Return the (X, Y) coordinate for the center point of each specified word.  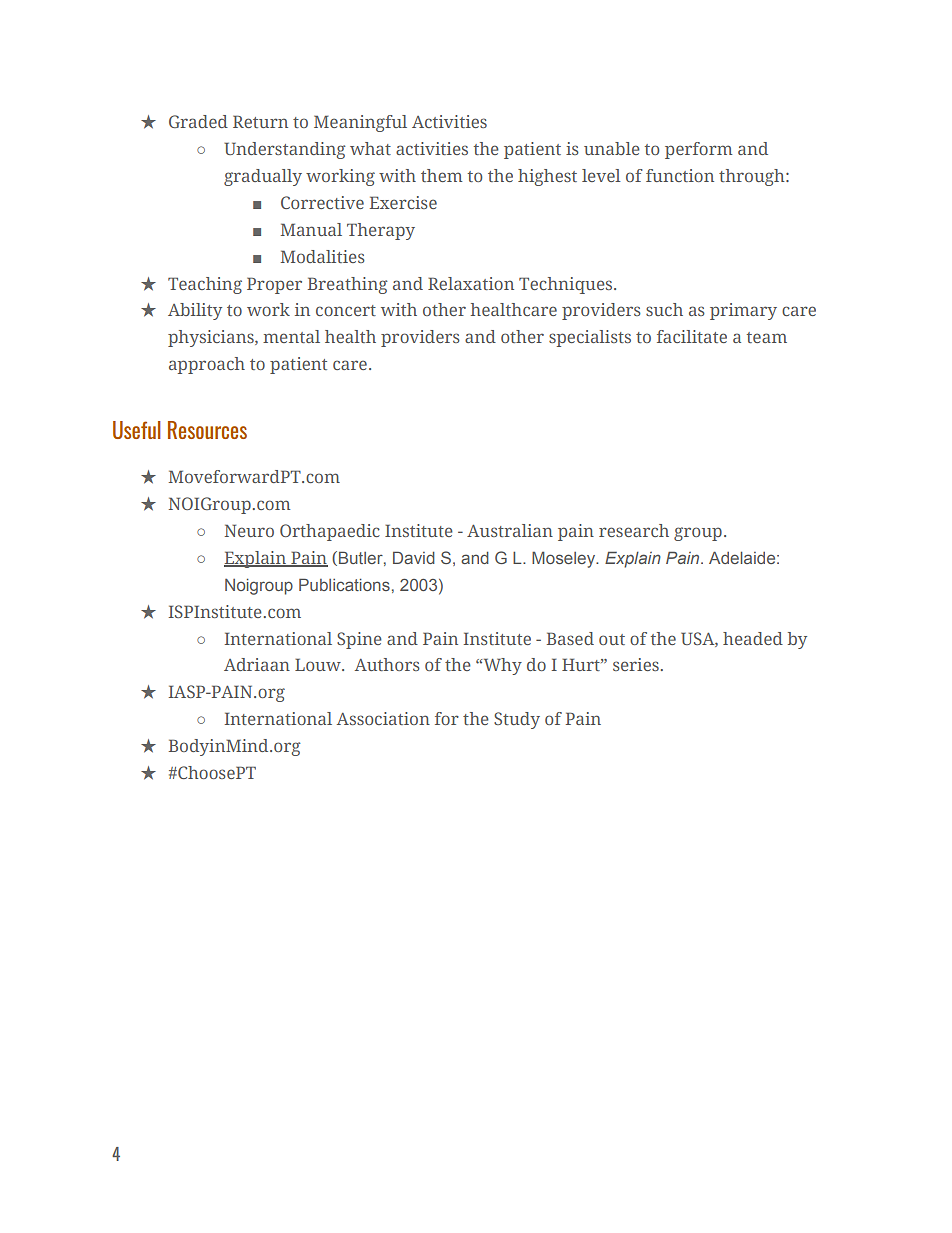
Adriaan (257, 664)
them (441, 175)
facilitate (692, 336)
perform (698, 150)
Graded (198, 121)
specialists (590, 338)
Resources (207, 430)
